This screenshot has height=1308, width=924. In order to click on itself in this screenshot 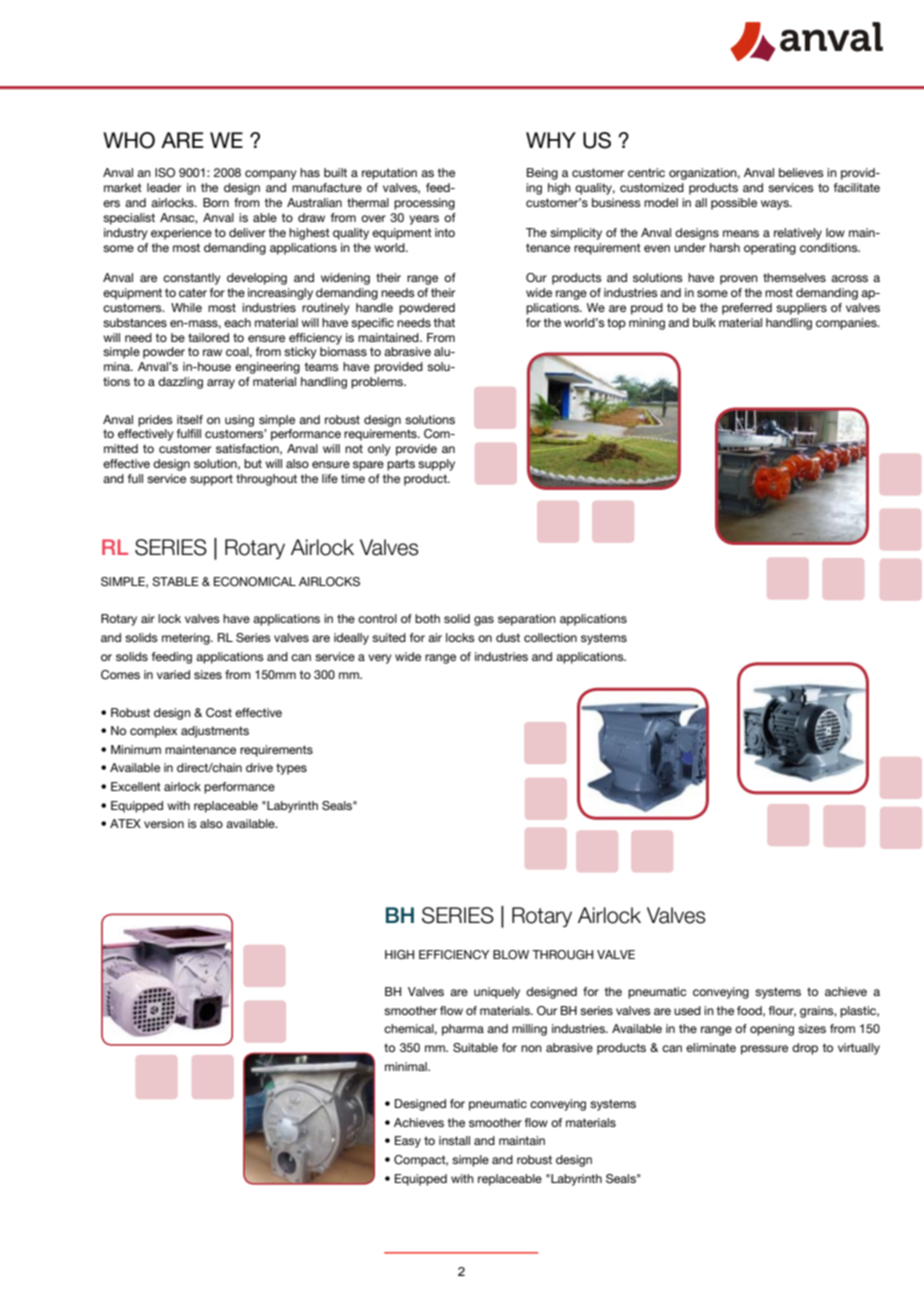, I will do `click(190, 419)`.
